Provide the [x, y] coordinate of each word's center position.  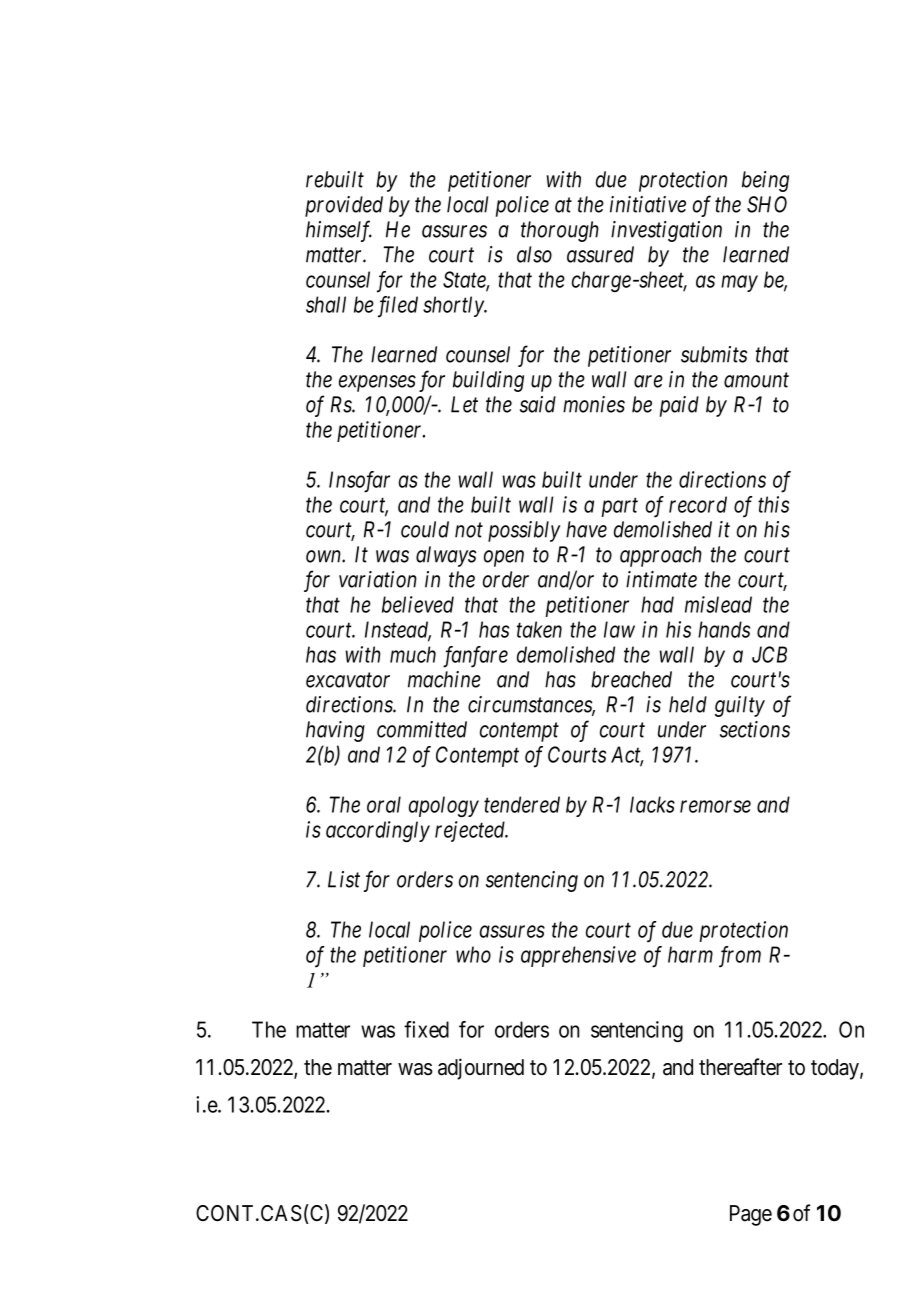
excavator [348, 680]
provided [344, 206]
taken [539, 629]
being [765, 181]
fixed [426, 1029]
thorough [560, 231]
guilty [740, 706]
